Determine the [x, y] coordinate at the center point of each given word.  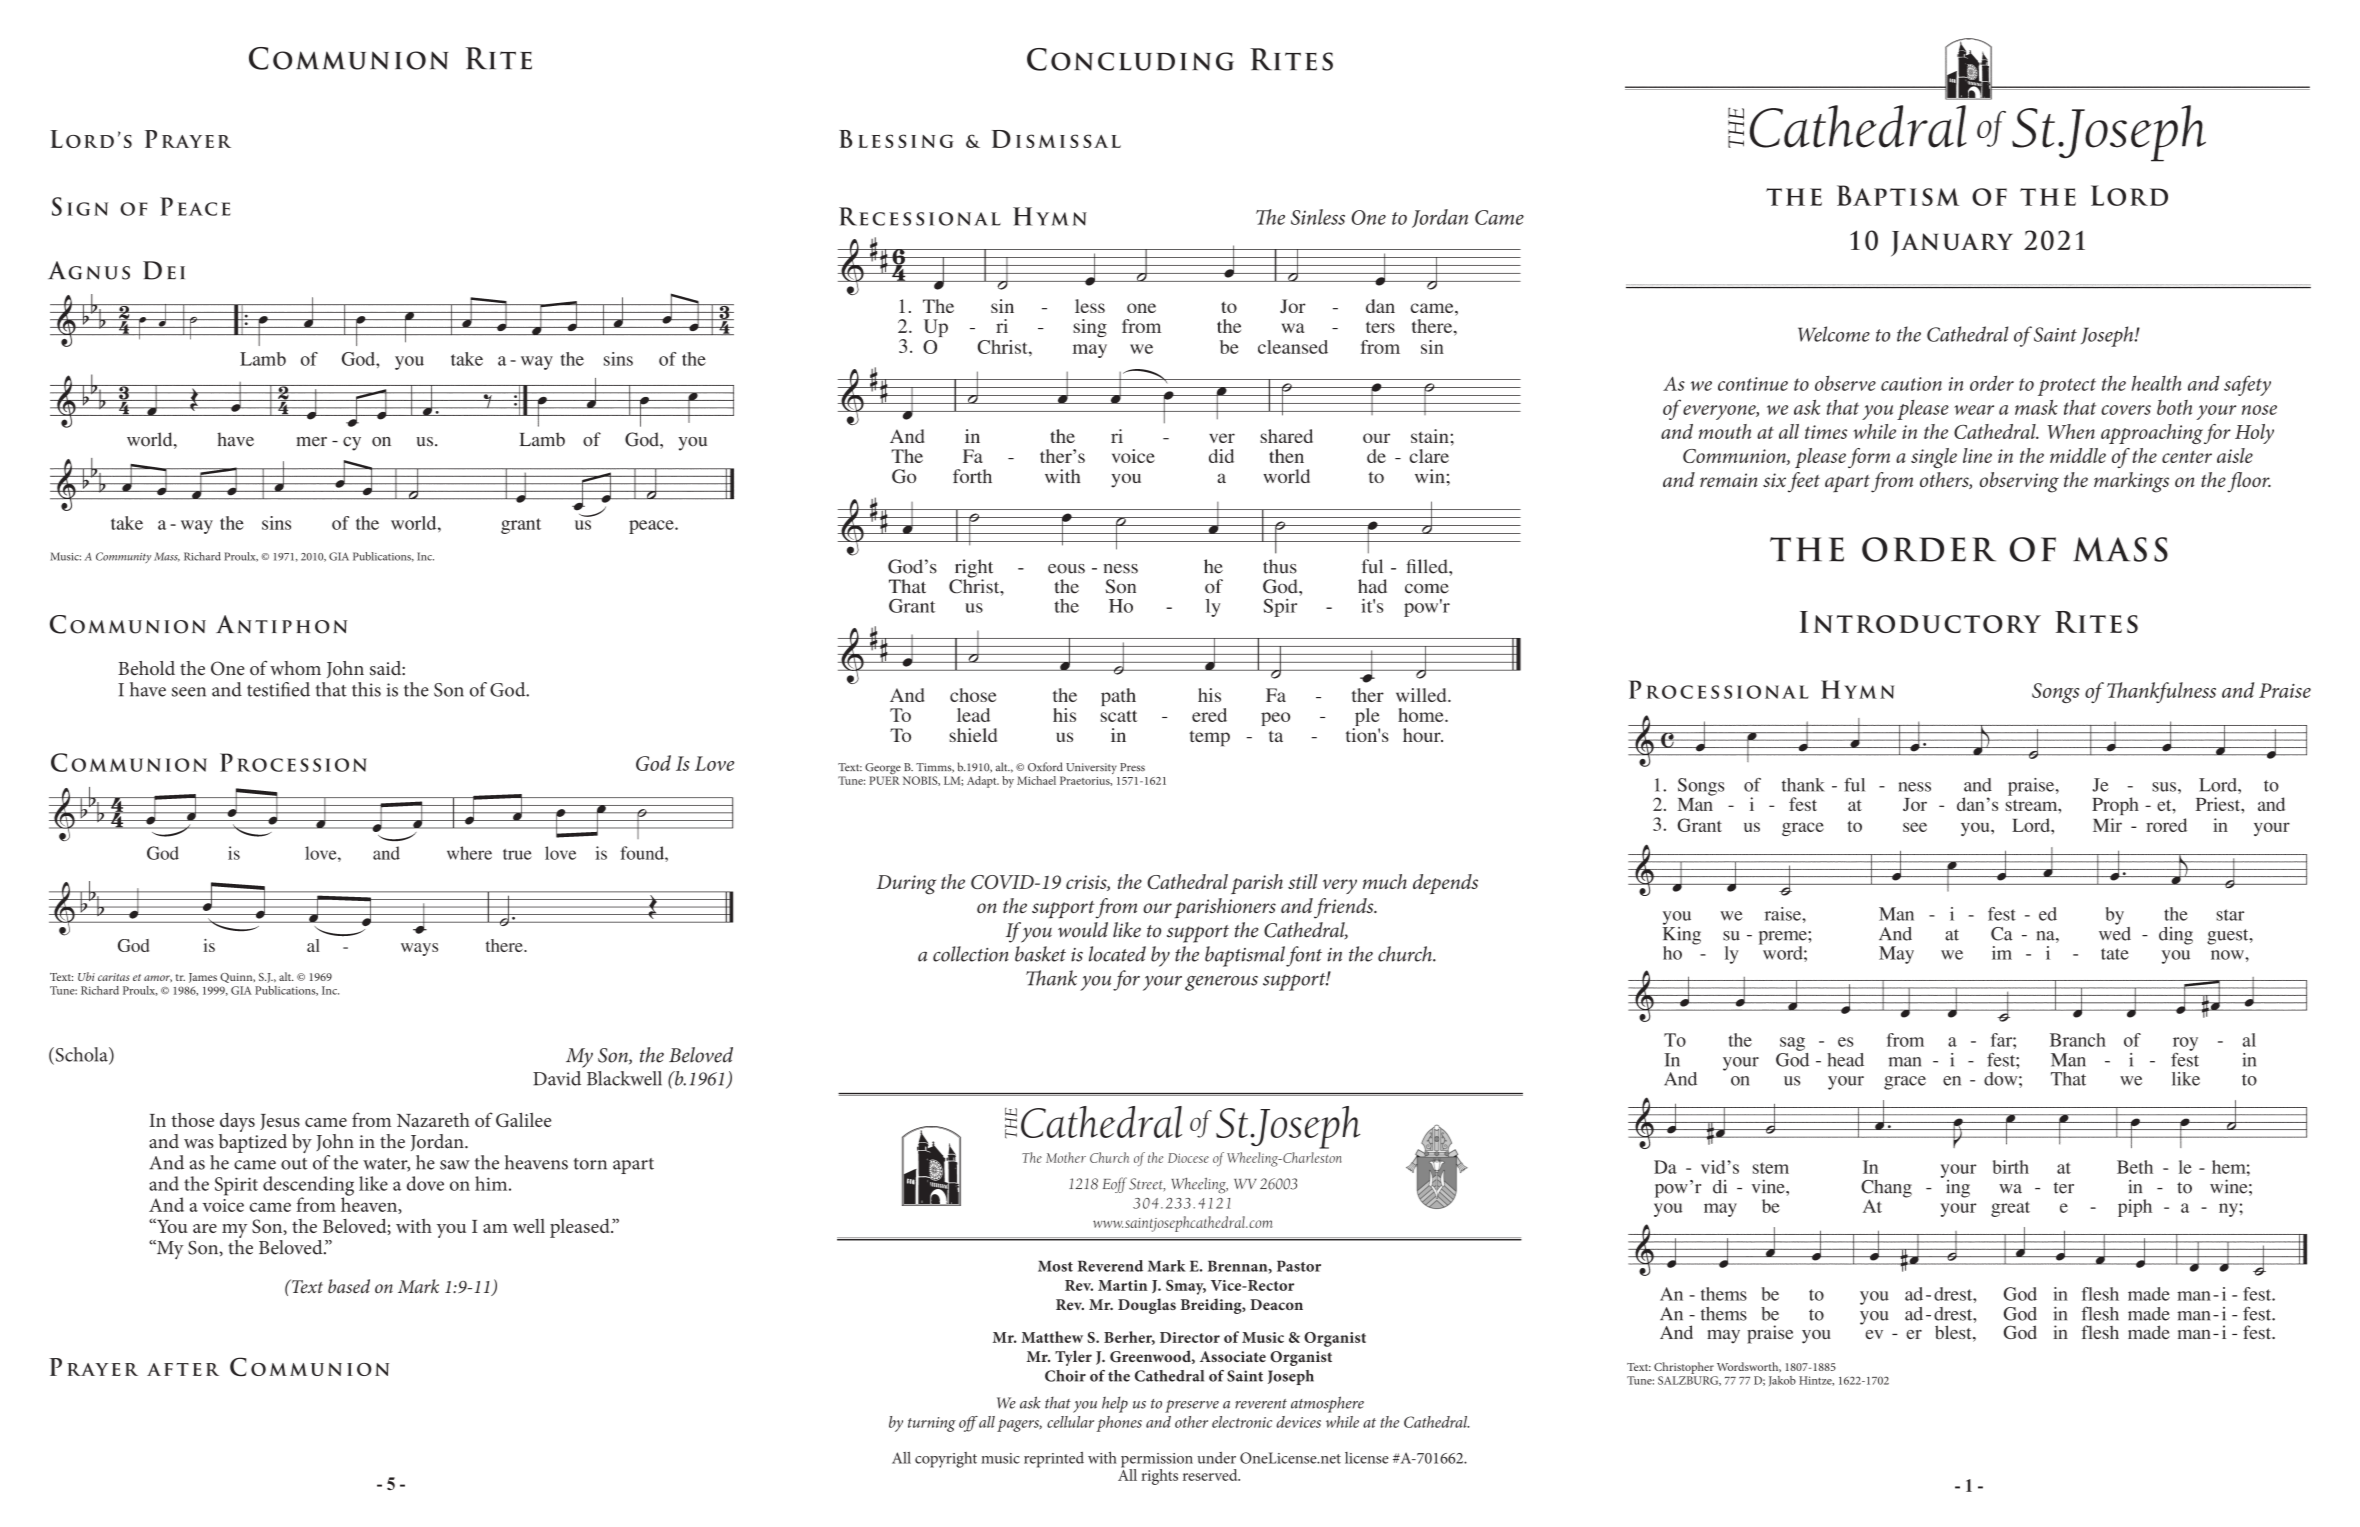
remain [1728, 480]
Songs [2055, 693]
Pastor [1299, 1266]
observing [2019, 482]
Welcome [1834, 334]
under [1216, 1458]
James [203, 978]
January [1952, 244]
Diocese [1188, 1158]
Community [123, 557]
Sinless [1318, 217]
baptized [253, 1142]
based [349, 1286]
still [1303, 881]
